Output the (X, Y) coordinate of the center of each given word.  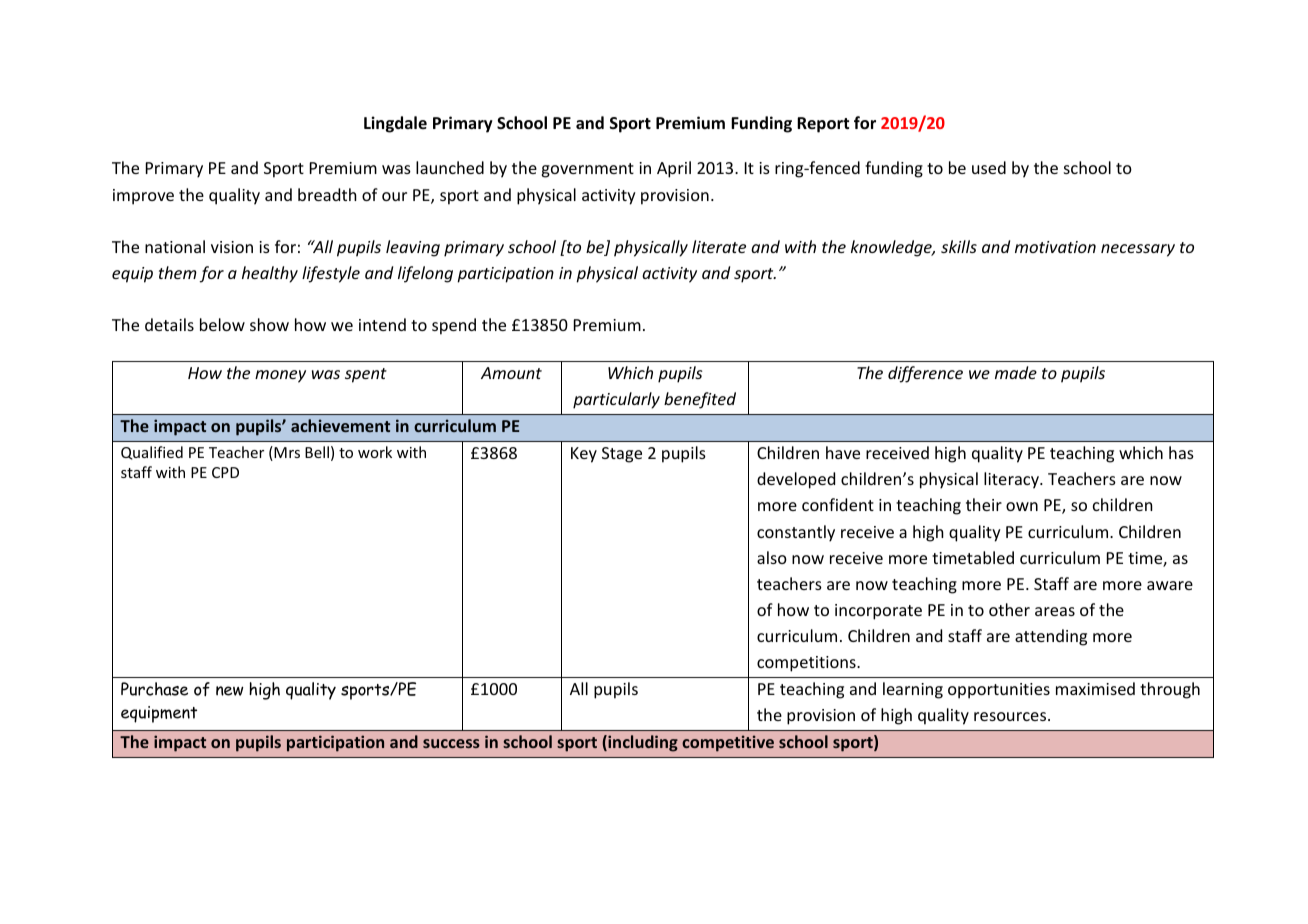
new (230, 691)
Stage (622, 455)
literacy (1012, 480)
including (642, 743)
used (989, 167)
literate (719, 246)
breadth (327, 194)
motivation (1055, 247)
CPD (225, 472)
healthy (270, 274)
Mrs (286, 453)
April (674, 169)
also (772, 557)
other (1009, 609)
